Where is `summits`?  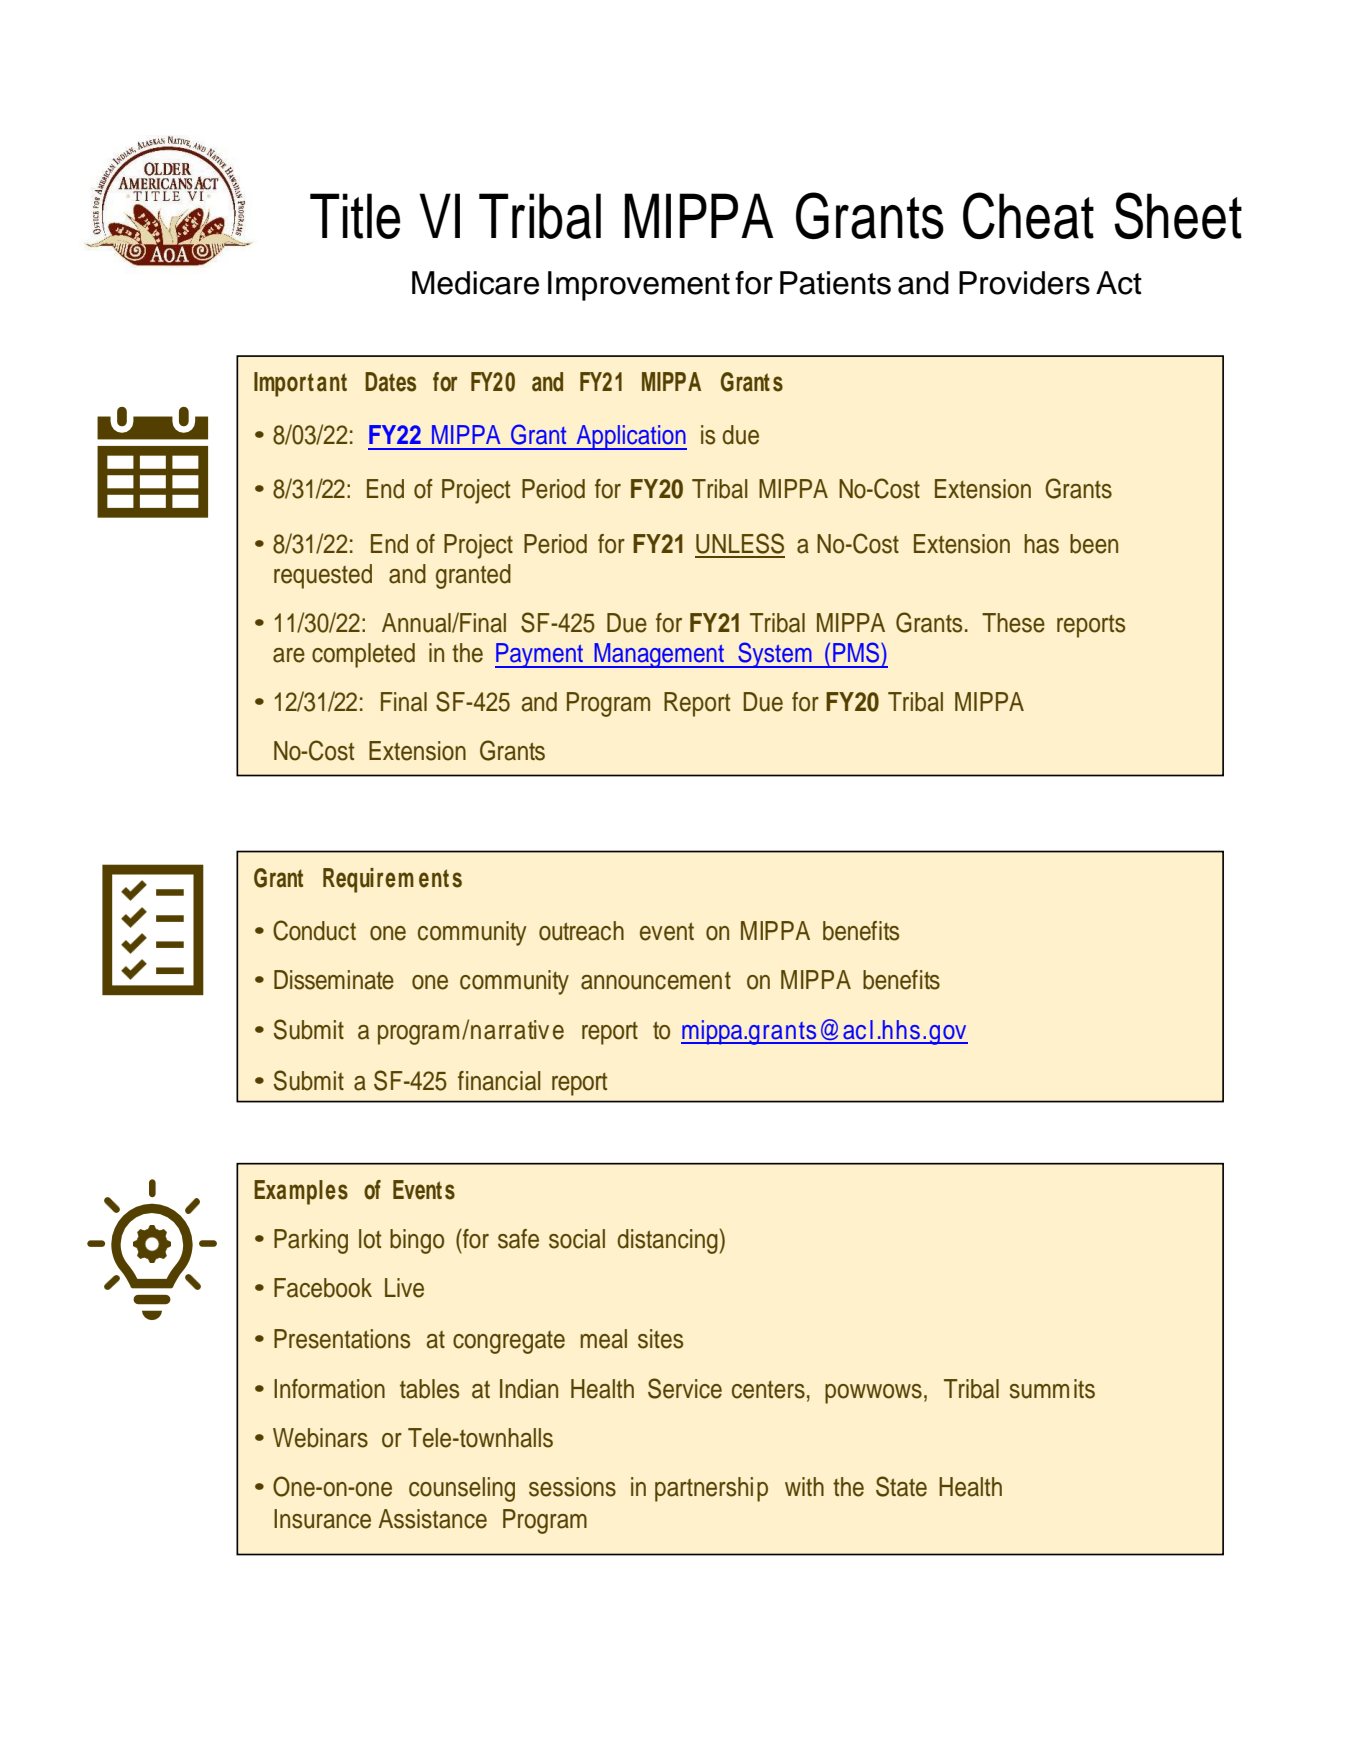
summits is located at coordinates (1052, 1389).
